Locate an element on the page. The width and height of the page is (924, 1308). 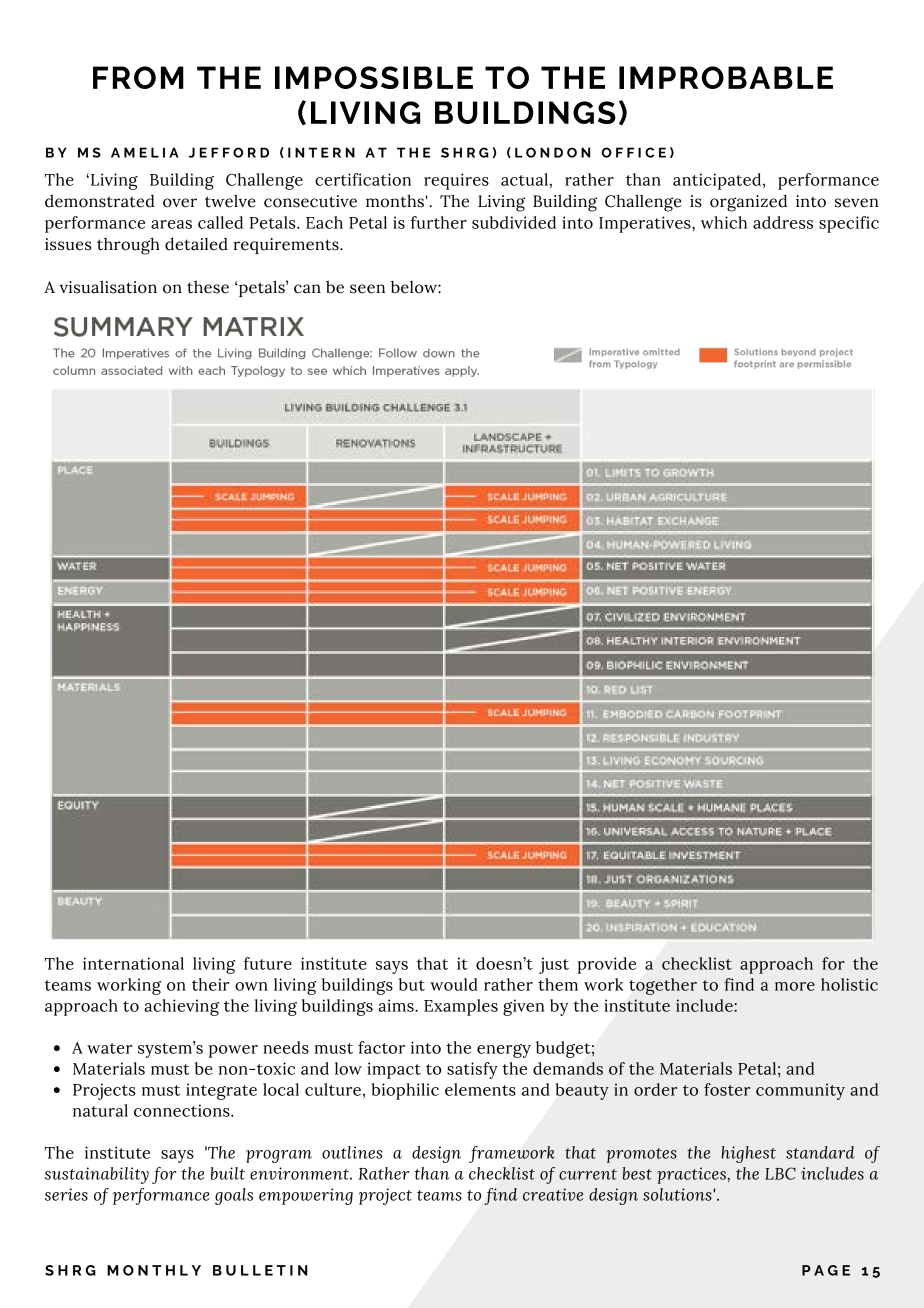
sustainability is located at coordinates (97, 1175).
